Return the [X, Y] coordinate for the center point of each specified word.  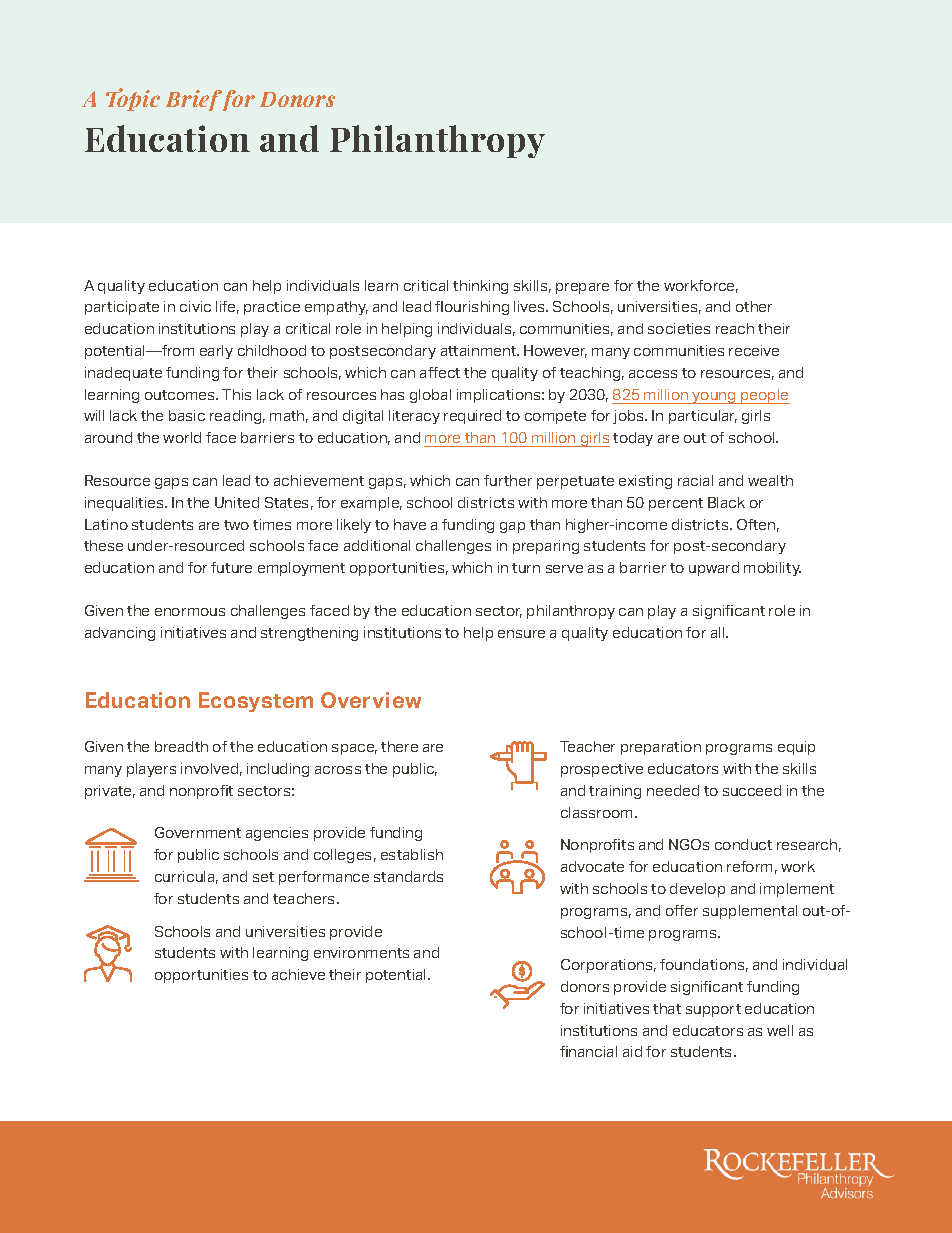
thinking [480, 287]
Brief [194, 100]
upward [714, 569]
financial [588, 1051]
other [754, 306]
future [231, 567]
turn [526, 568]
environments [361, 952]
